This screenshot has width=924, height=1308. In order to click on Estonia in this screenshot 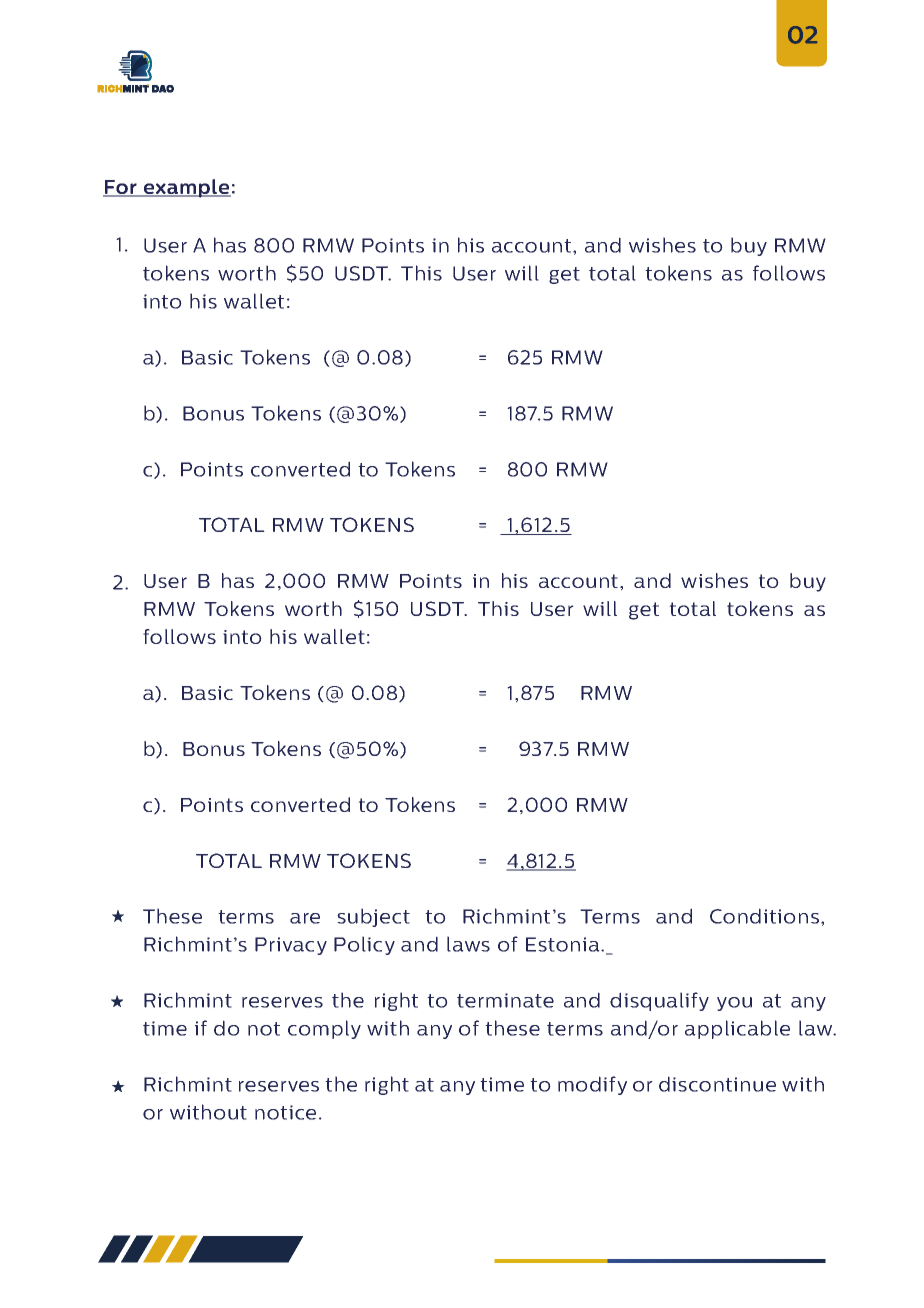, I will do `click(564, 944)`.
